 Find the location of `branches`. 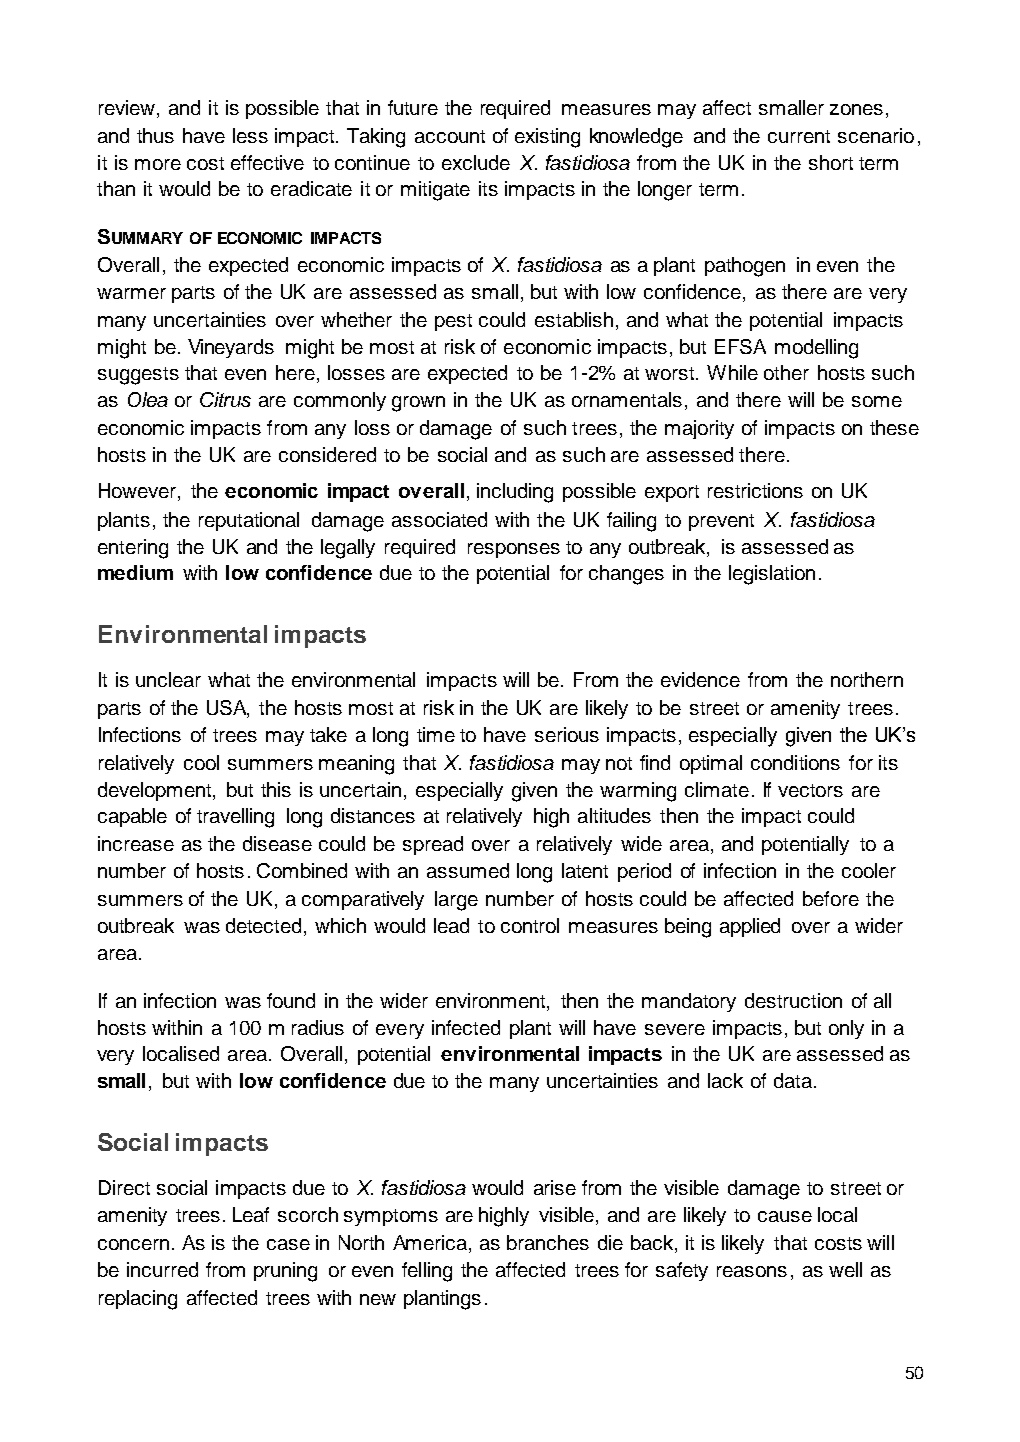

branches is located at coordinates (548, 1242).
